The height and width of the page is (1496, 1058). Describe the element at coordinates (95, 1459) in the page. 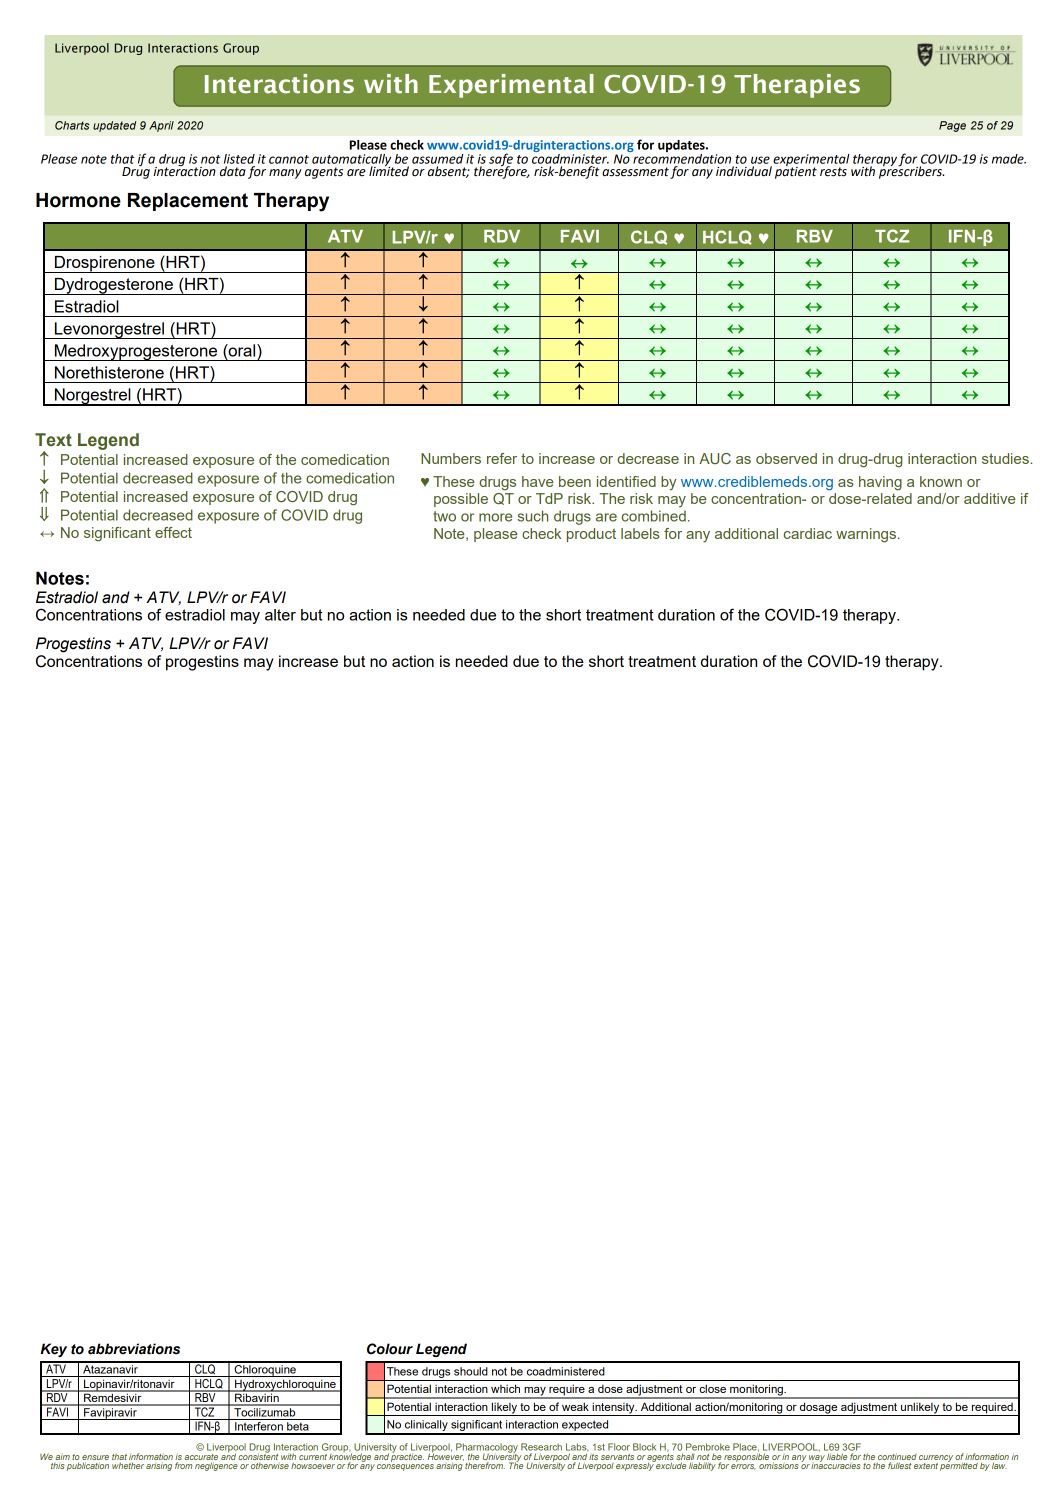

I see `ensure` at that location.
